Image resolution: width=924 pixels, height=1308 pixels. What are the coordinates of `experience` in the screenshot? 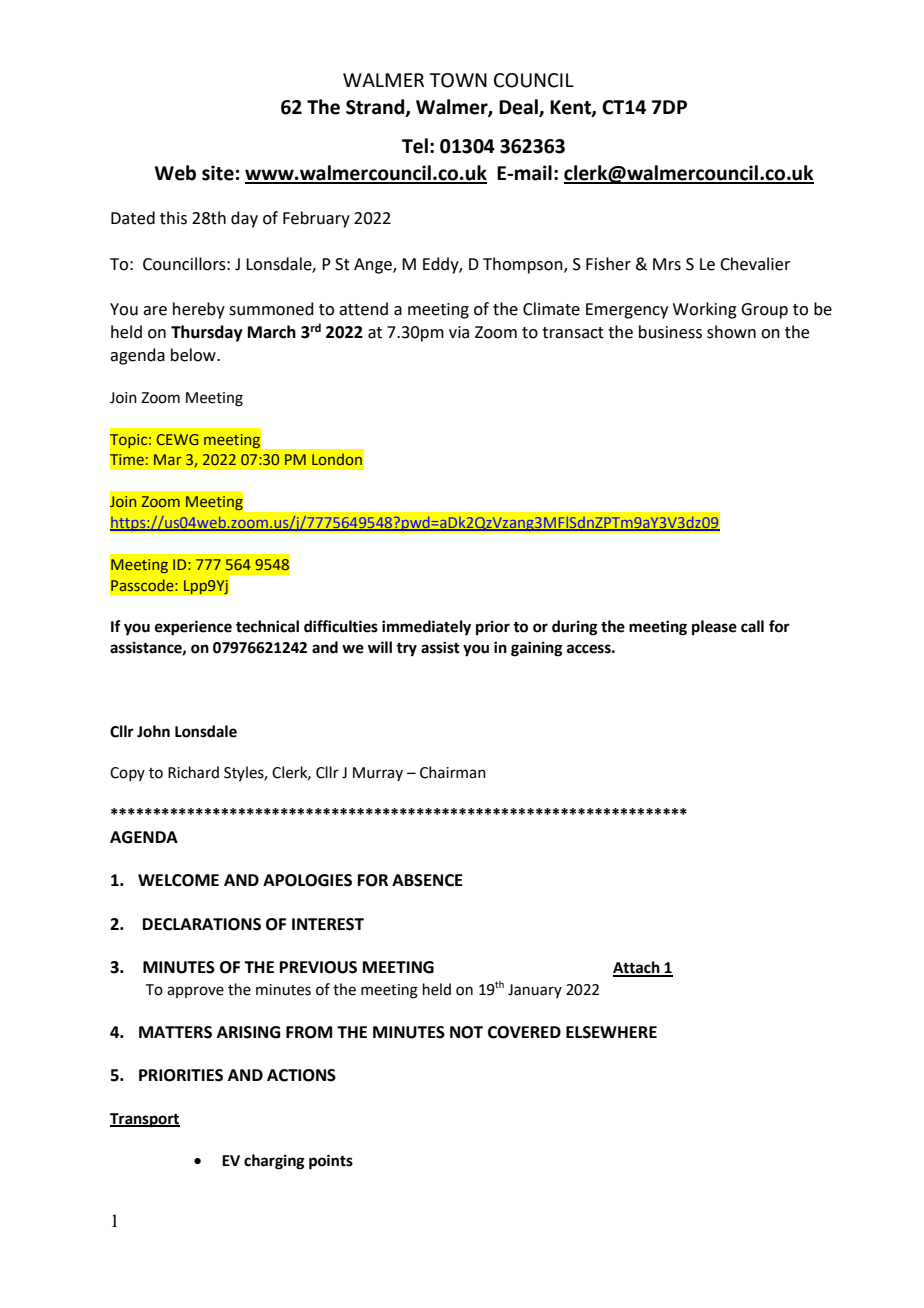 It's located at (193, 628).
